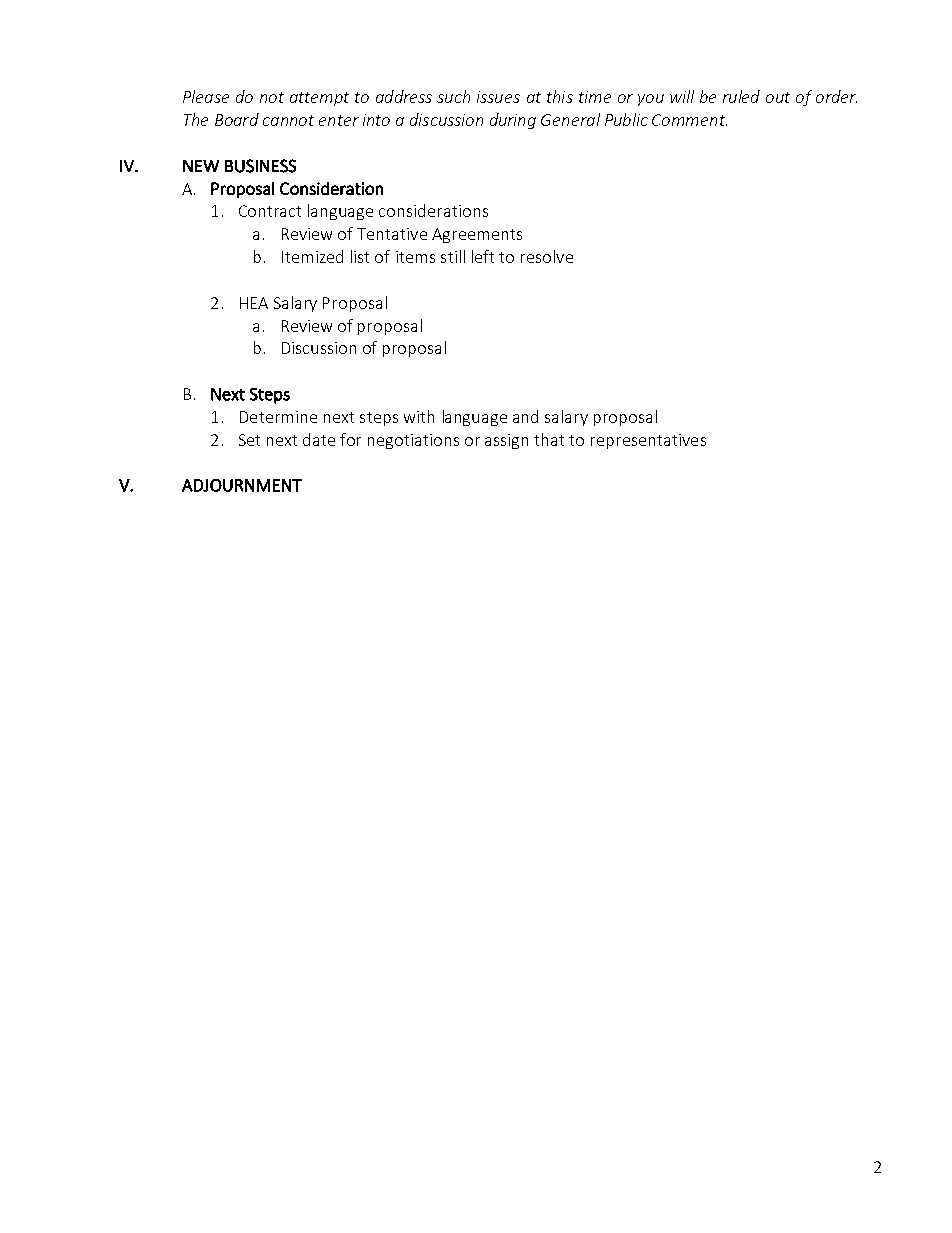 This screenshot has height=1233, width=952. What do you see at coordinates (547, 256) in the screenshot?
I see `resolve` at bounding box center [547, 256].
